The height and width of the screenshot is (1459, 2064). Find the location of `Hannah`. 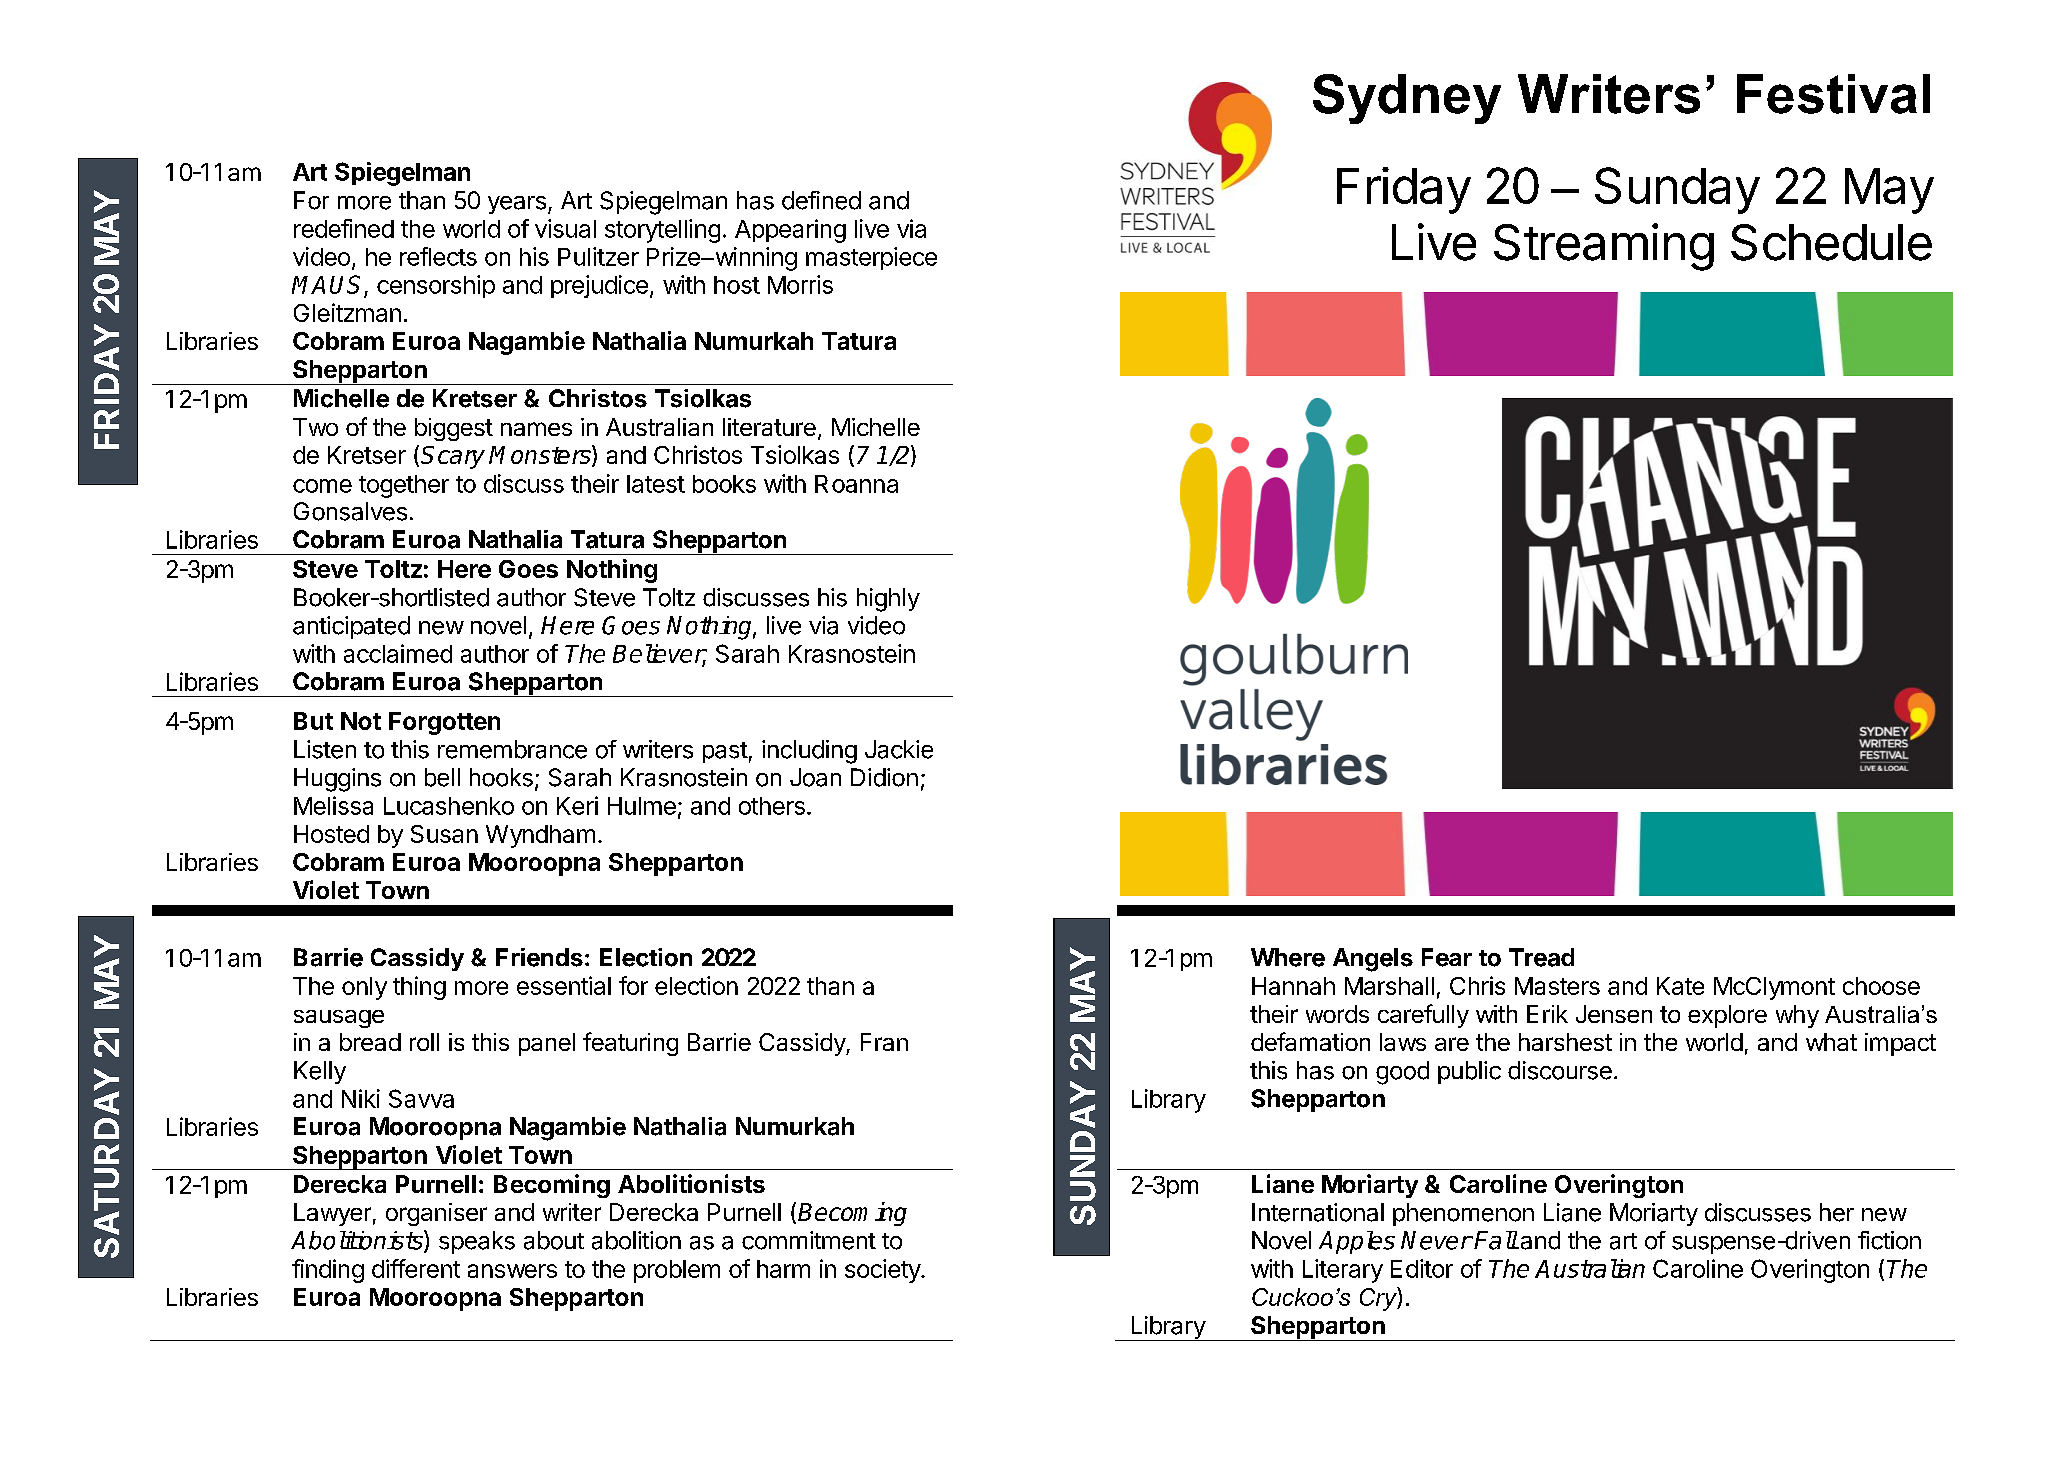

Hannah is located at coordinates (1293, 986).
